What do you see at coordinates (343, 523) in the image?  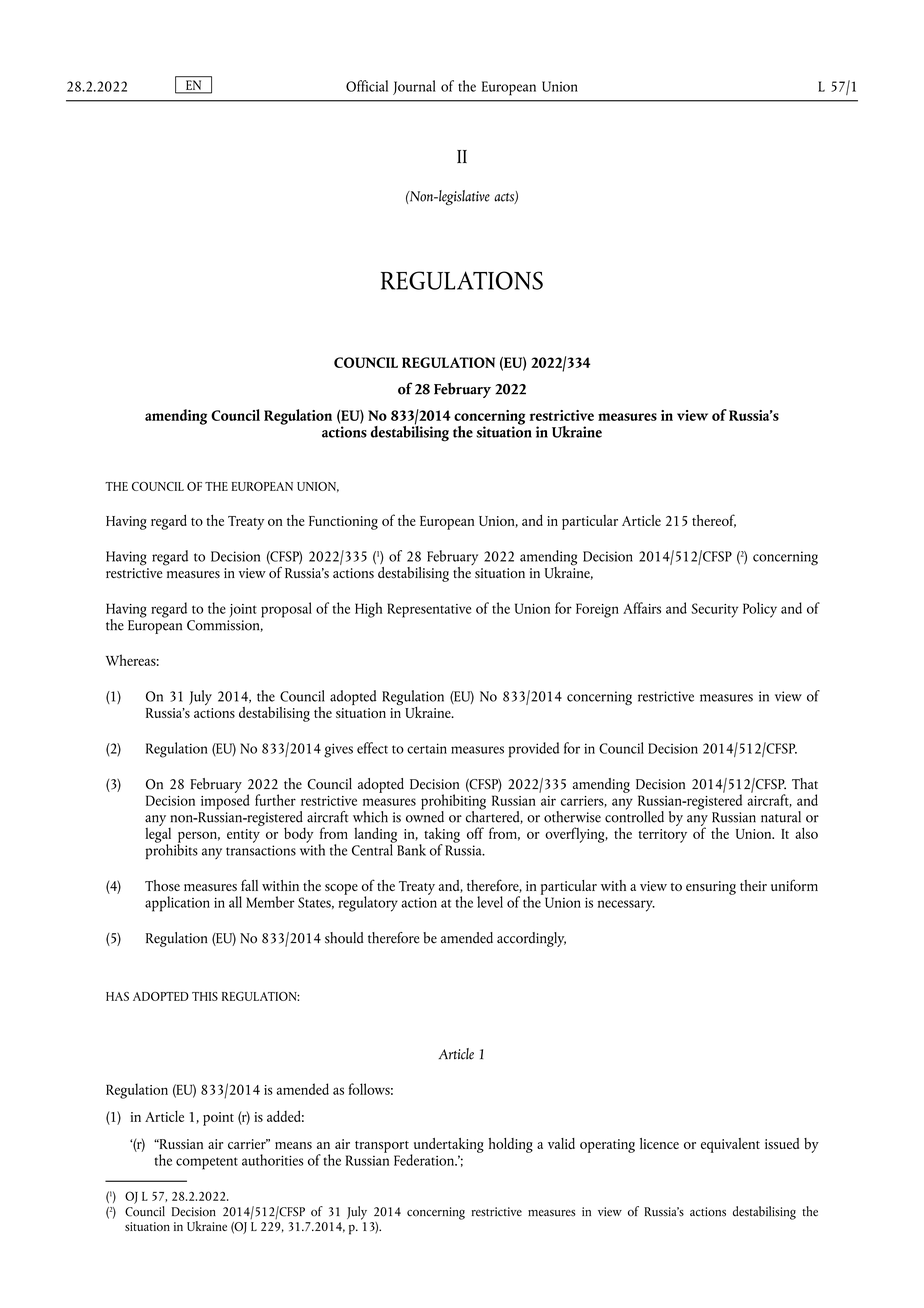 I see `Functioning` at bounding box center [343, 523].
